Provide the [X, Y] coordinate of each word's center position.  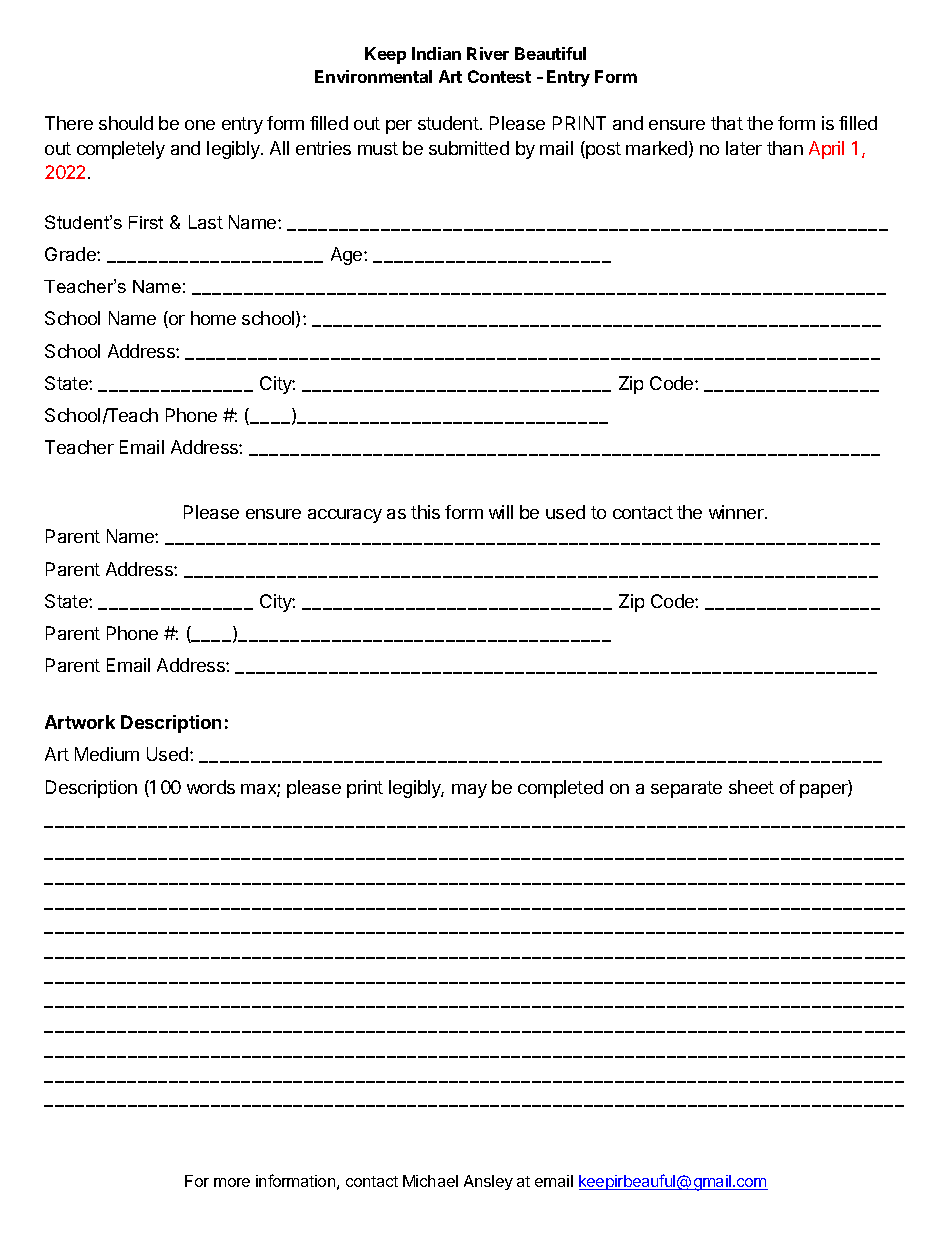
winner [737, 512]
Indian [436, 53]
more [232, 1182]
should [126, 123]
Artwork [80, 722]
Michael [430, 1181]
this [425, 512]
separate [686, 789]
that [727, 123]
